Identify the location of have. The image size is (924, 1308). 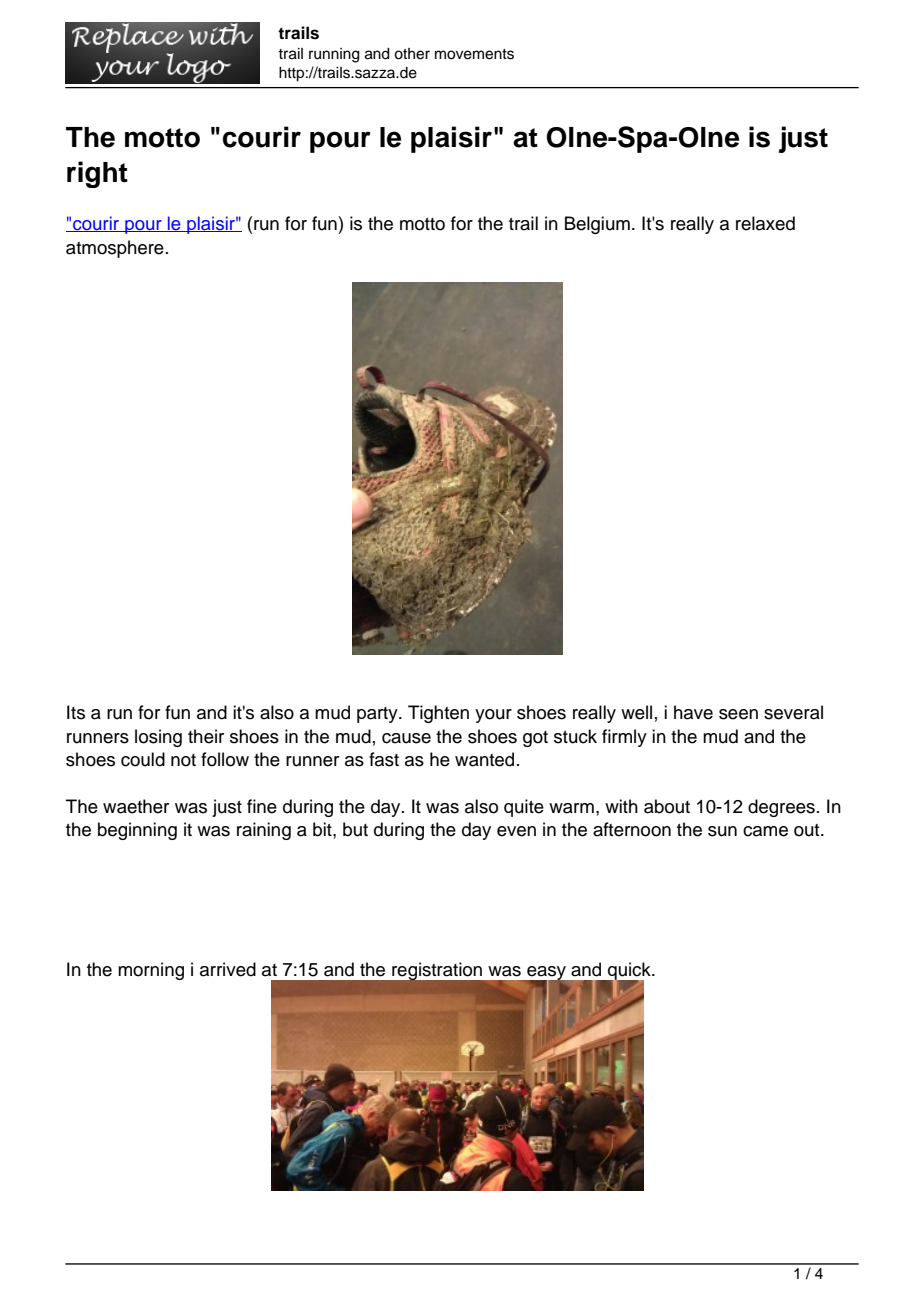
(693, 712).
